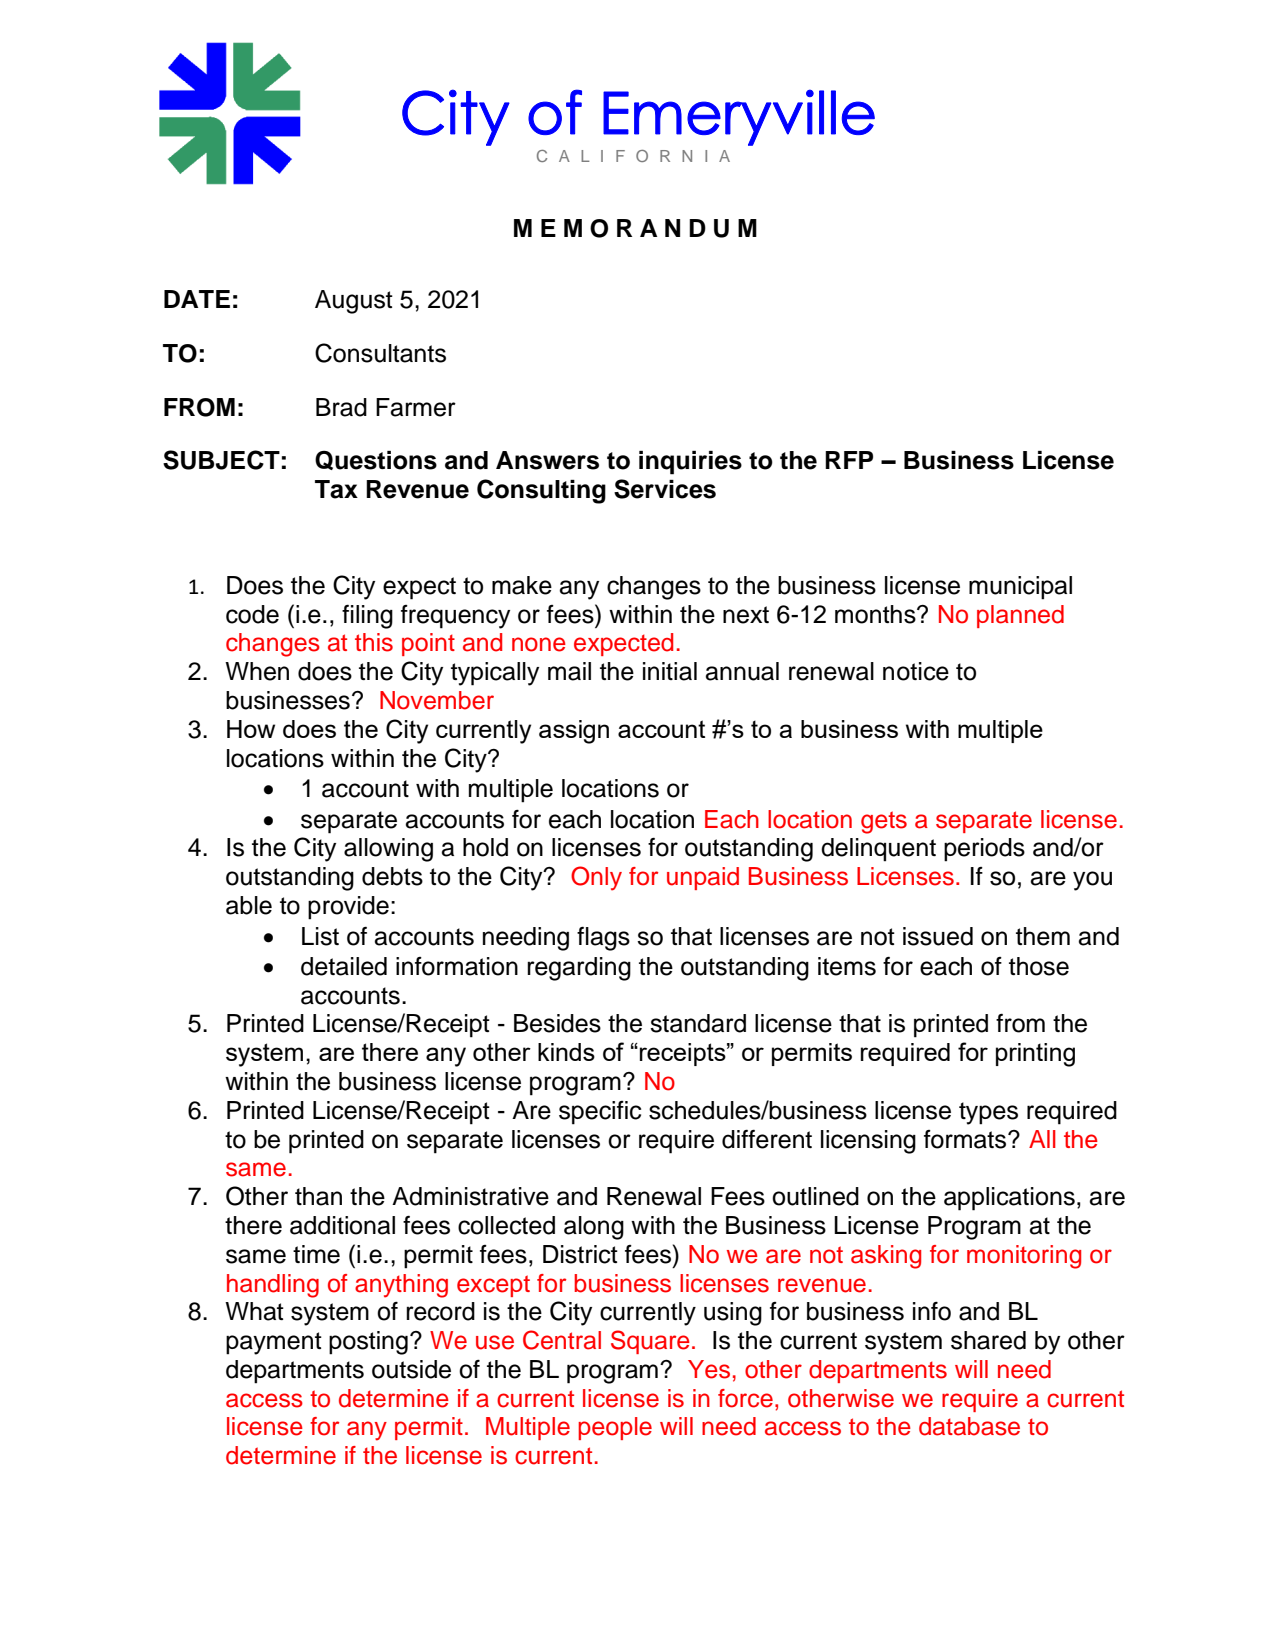 Image resolution: width=1277 pixels, height=1652 pixels. Describe the element at coordinates (596, 878) in the screenshot. I see `Only` at that location.
